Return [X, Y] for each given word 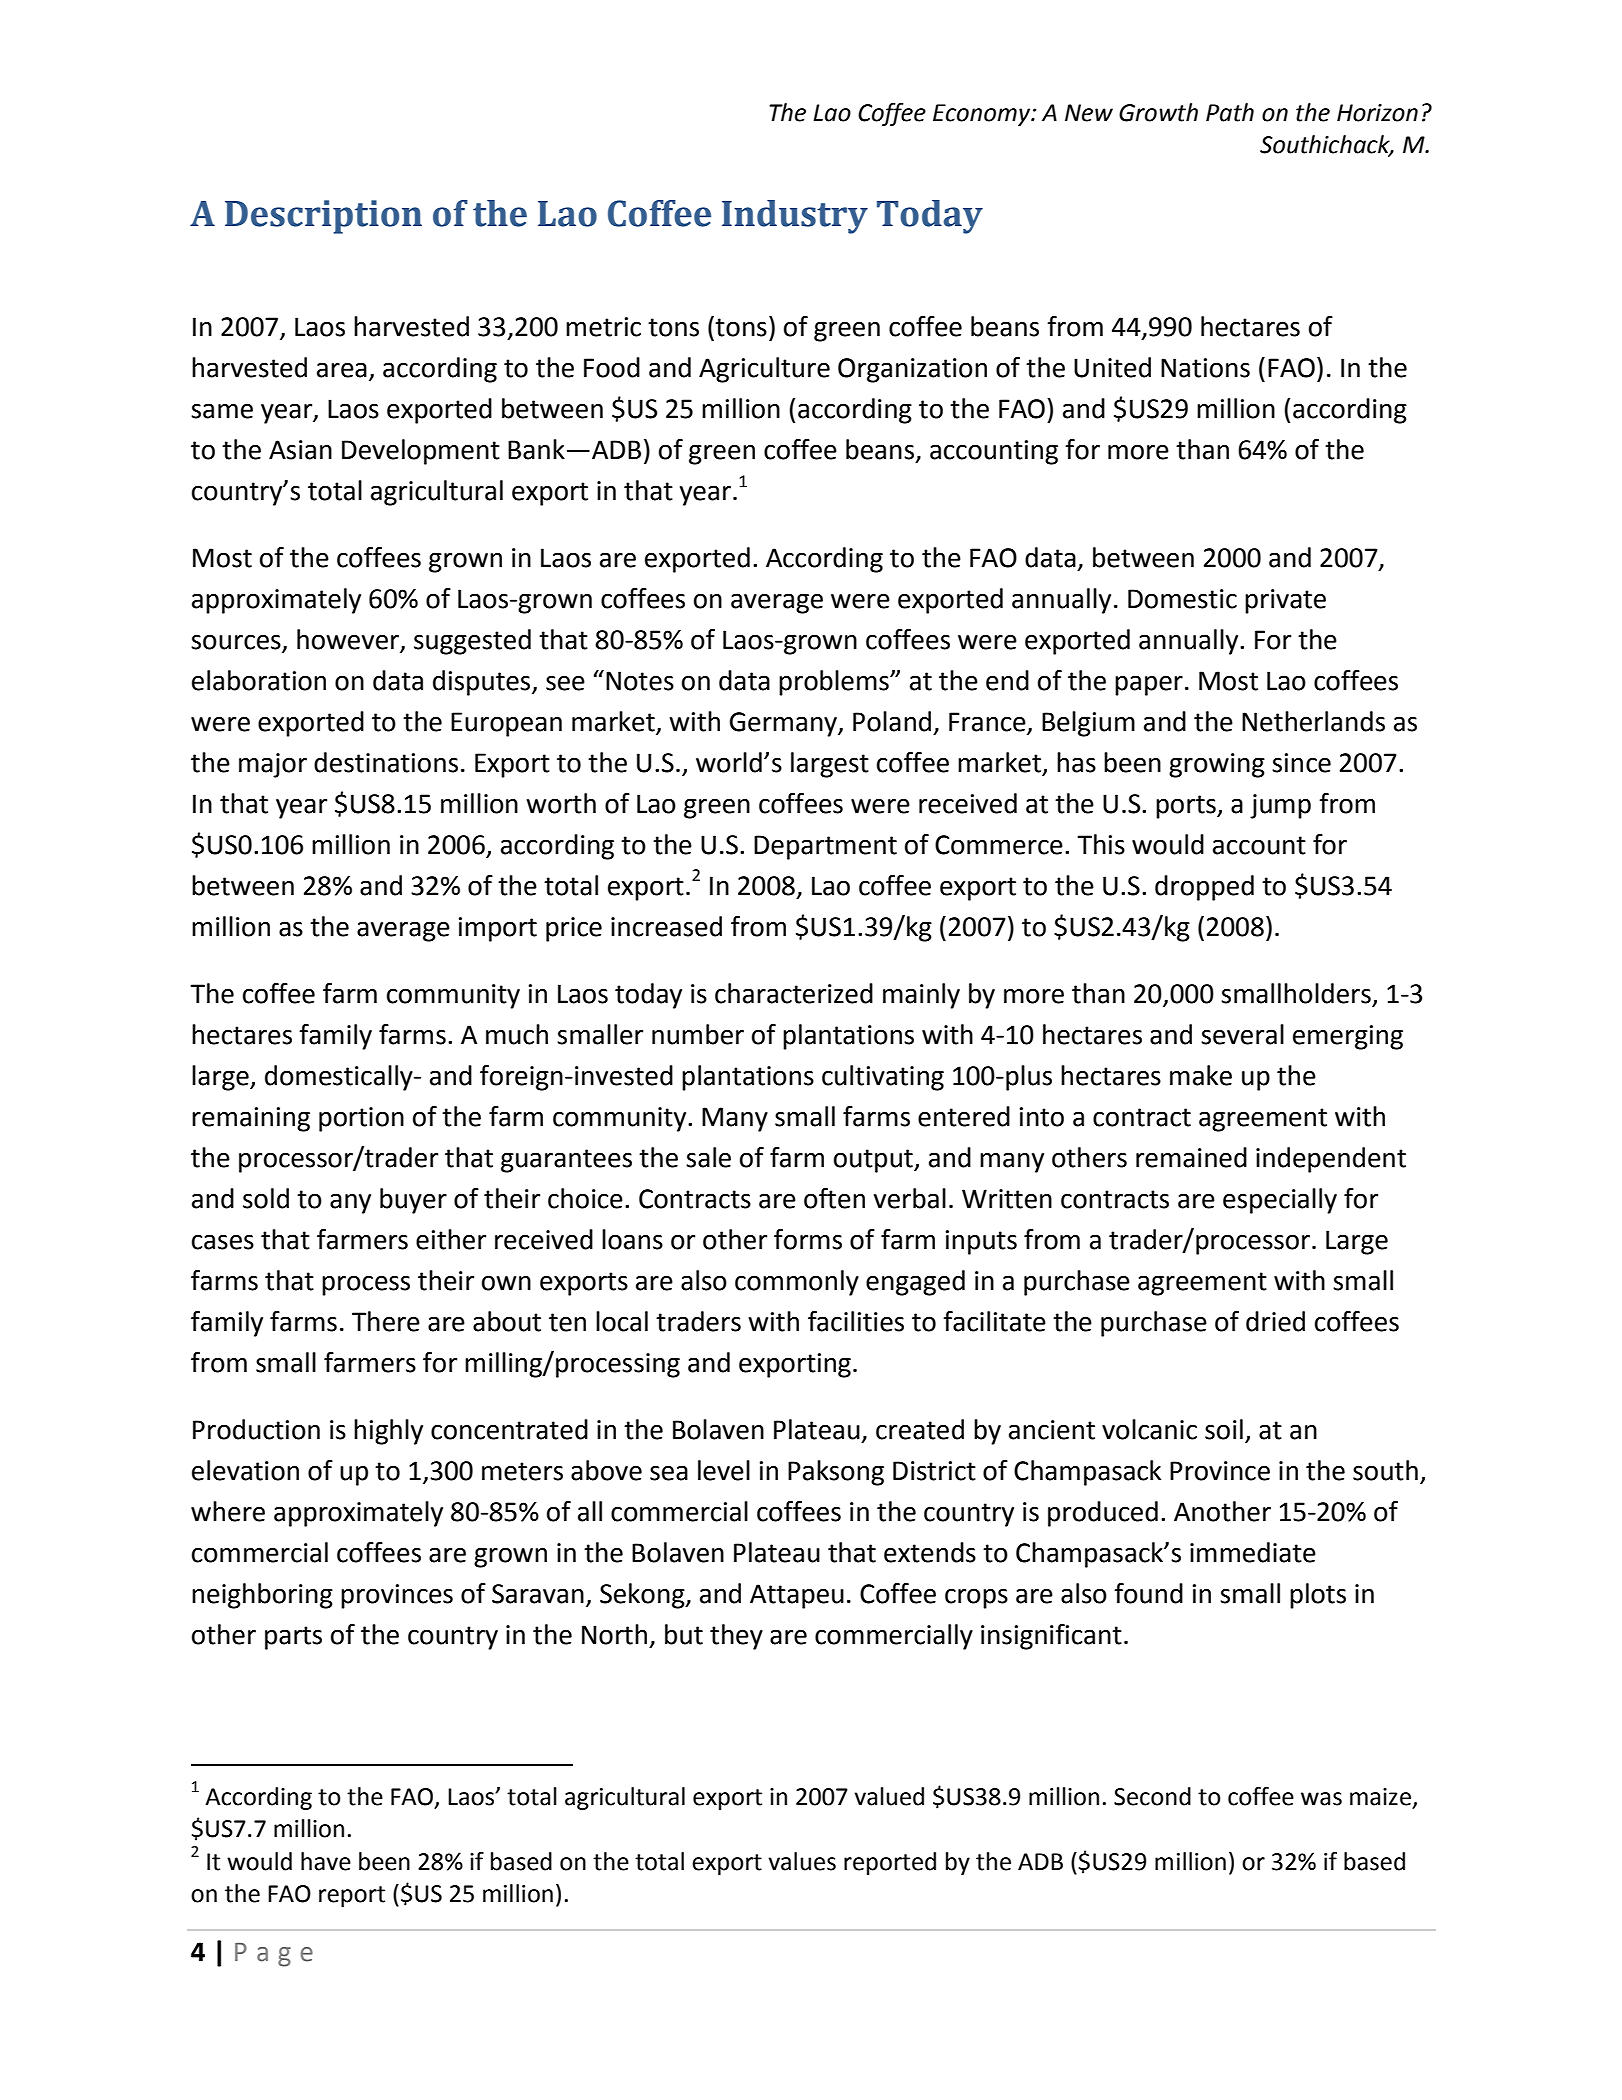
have [326, 1861]
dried [1275, 1321]
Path [1230, 112]
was [1321, 1799]
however [349, 640]
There [386, 1321]
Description [323, 217]
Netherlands [1313, 721]
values [802, 1861]
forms [808, 1239]
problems [835, 683]
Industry [795, 217]
